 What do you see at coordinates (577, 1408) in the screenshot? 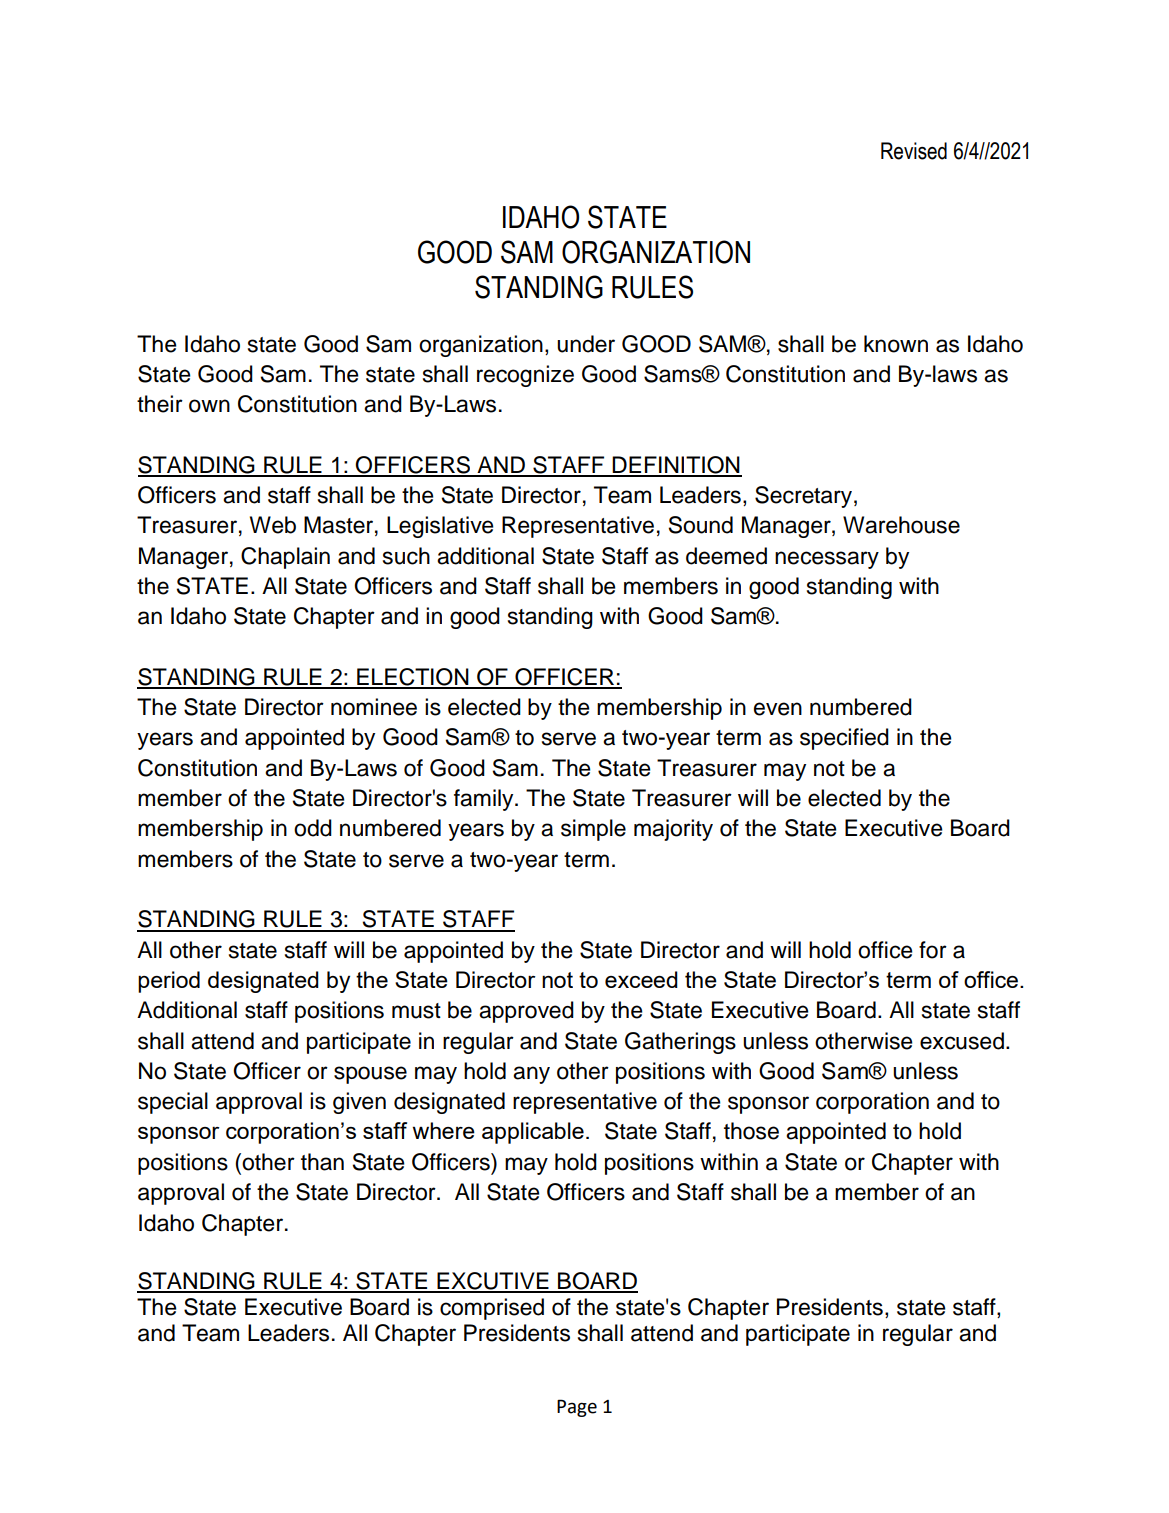
I see `Page` at bounding box center [577, 1408].
